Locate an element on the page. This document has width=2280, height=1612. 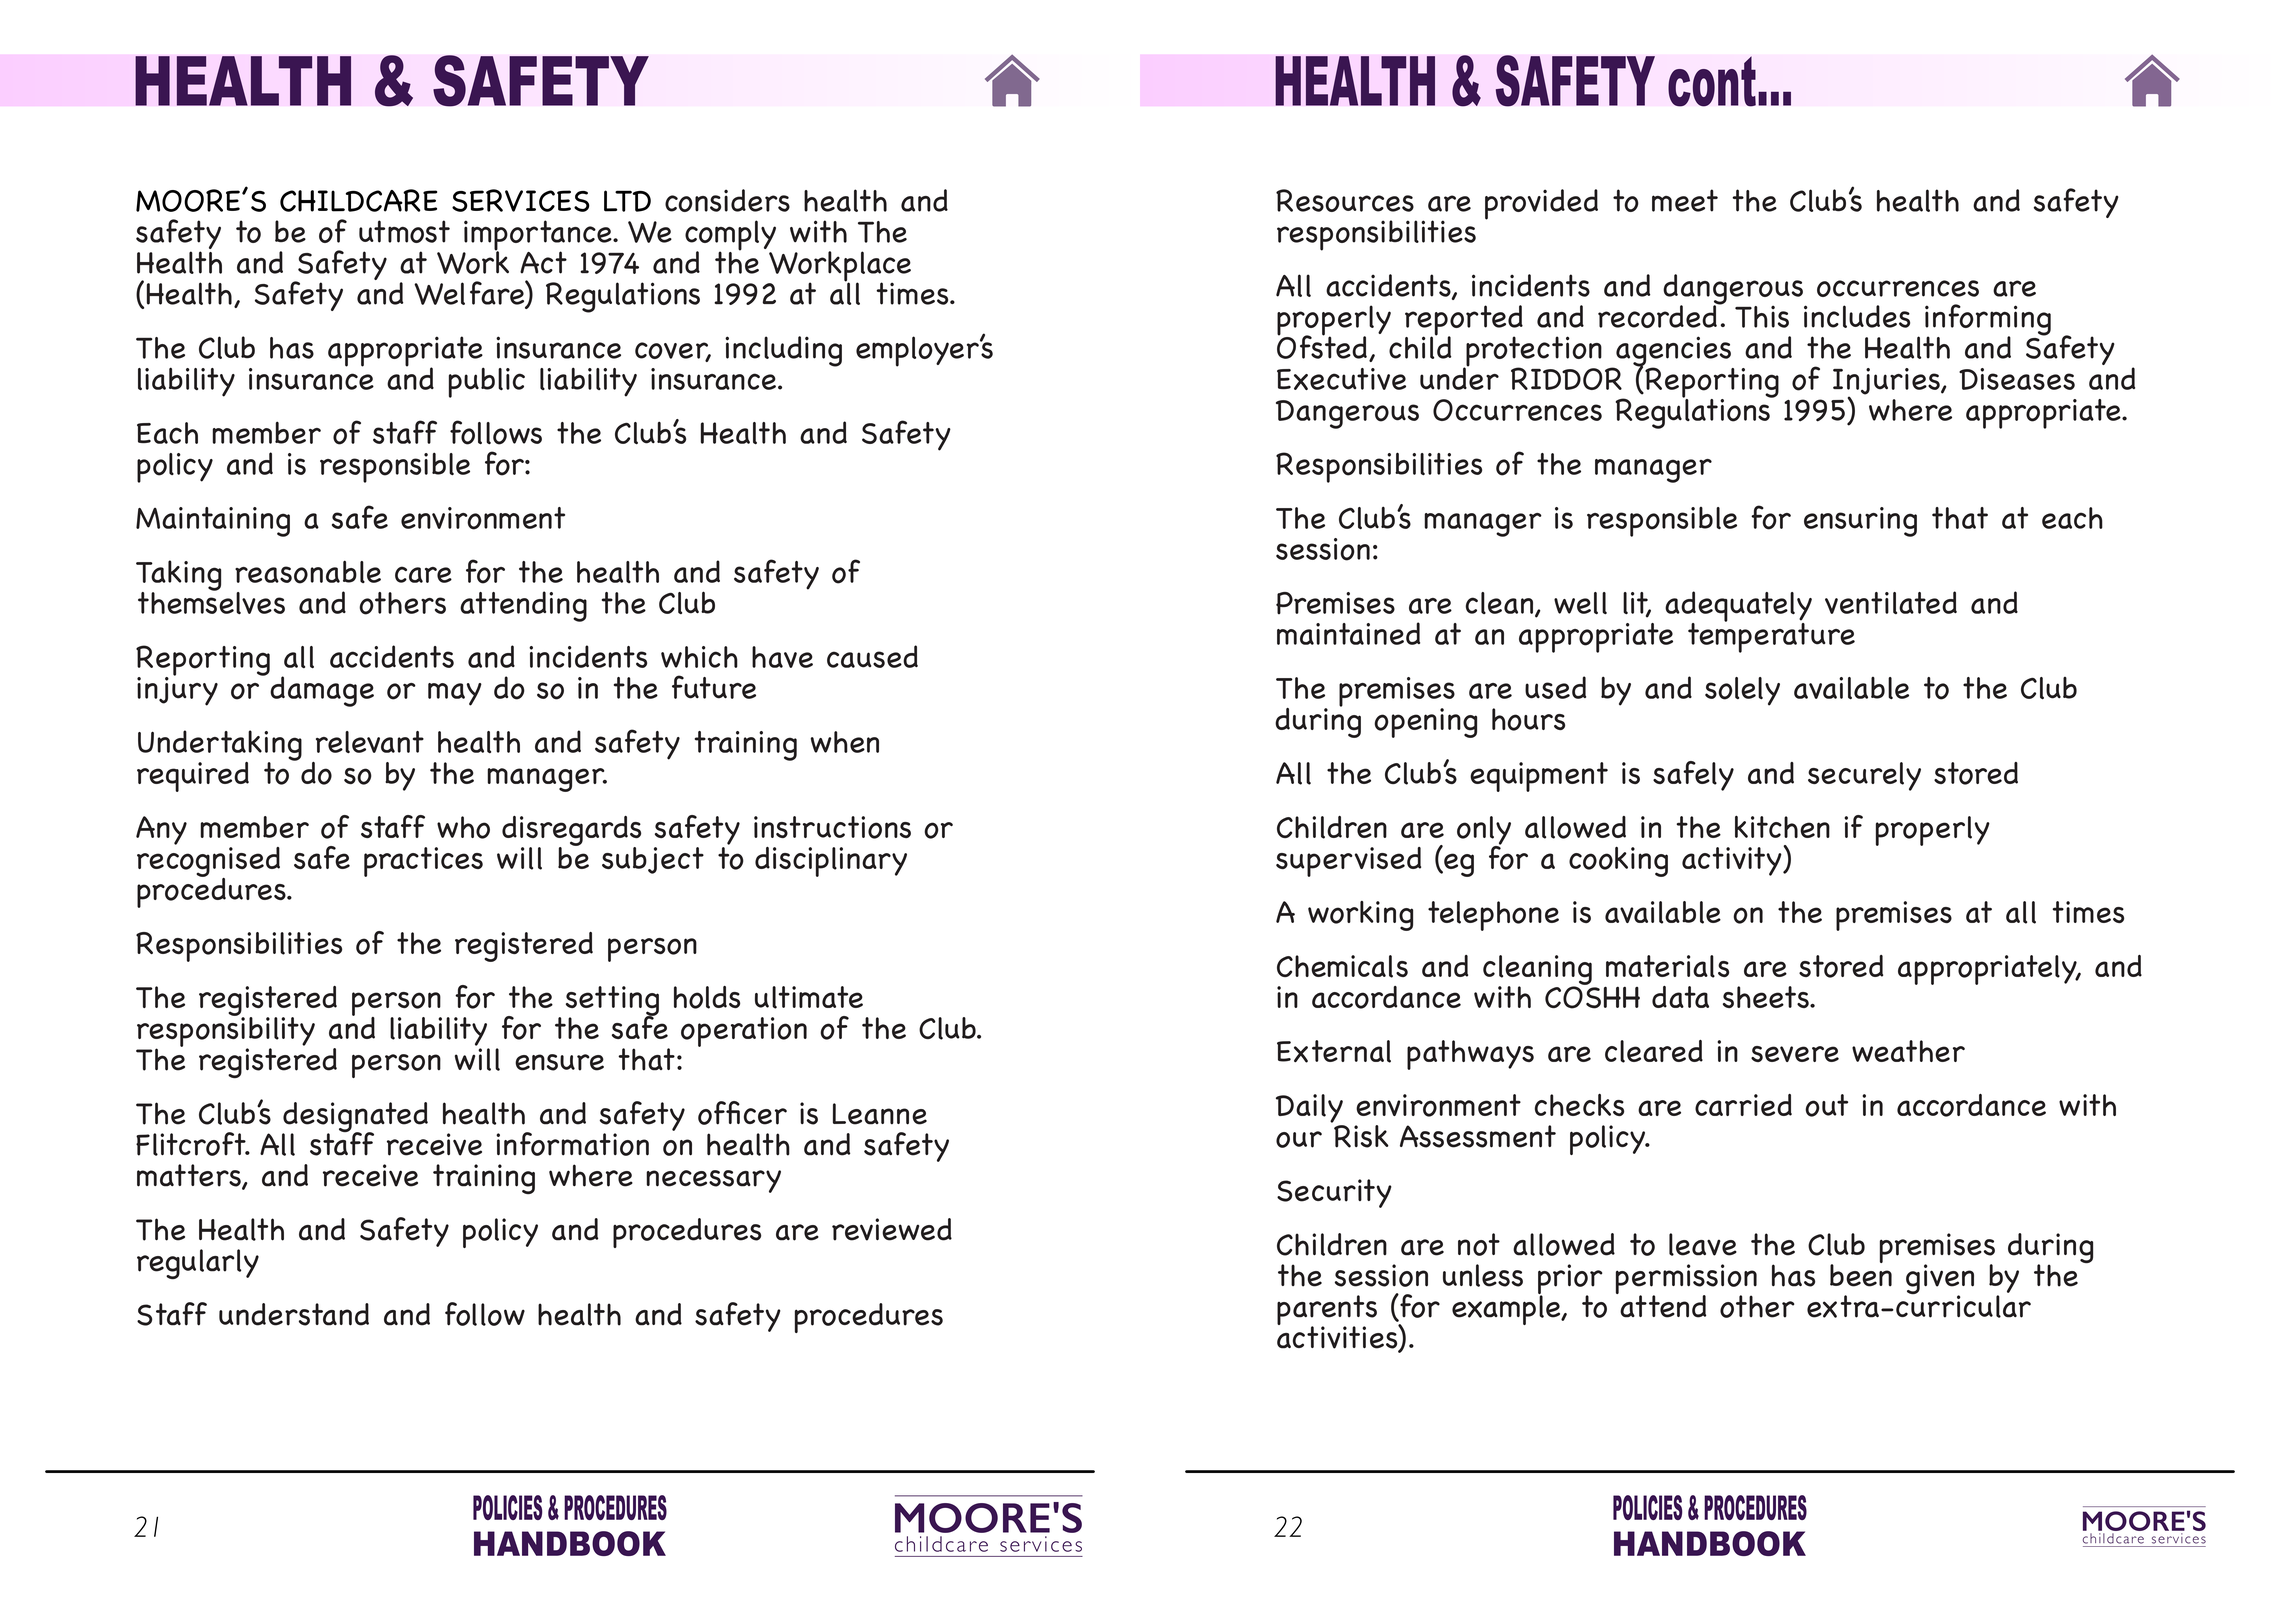
cont is located at coordinates (1712, 81).
